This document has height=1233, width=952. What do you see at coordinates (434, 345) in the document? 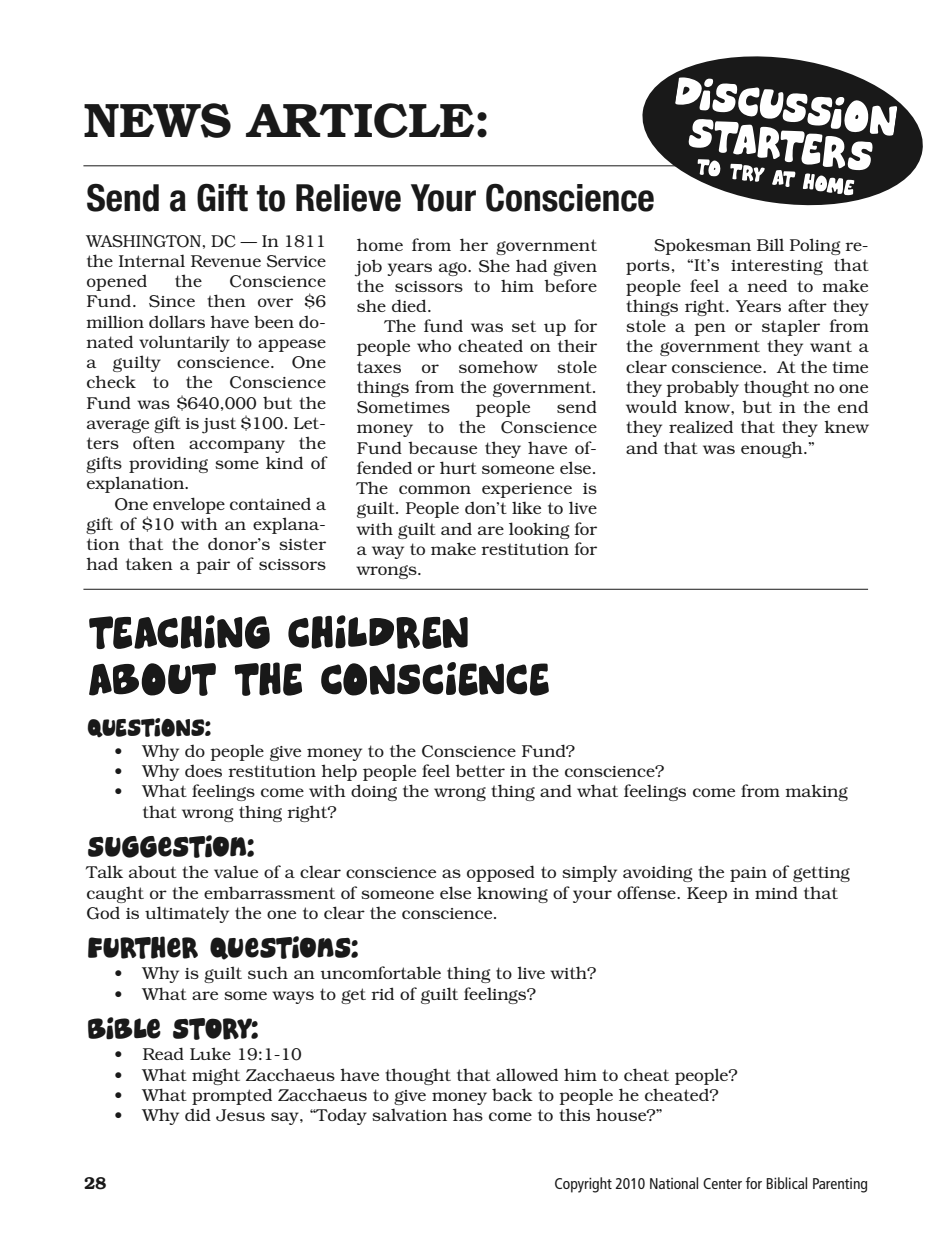
I see `who` at bounding box center [434, 345].
